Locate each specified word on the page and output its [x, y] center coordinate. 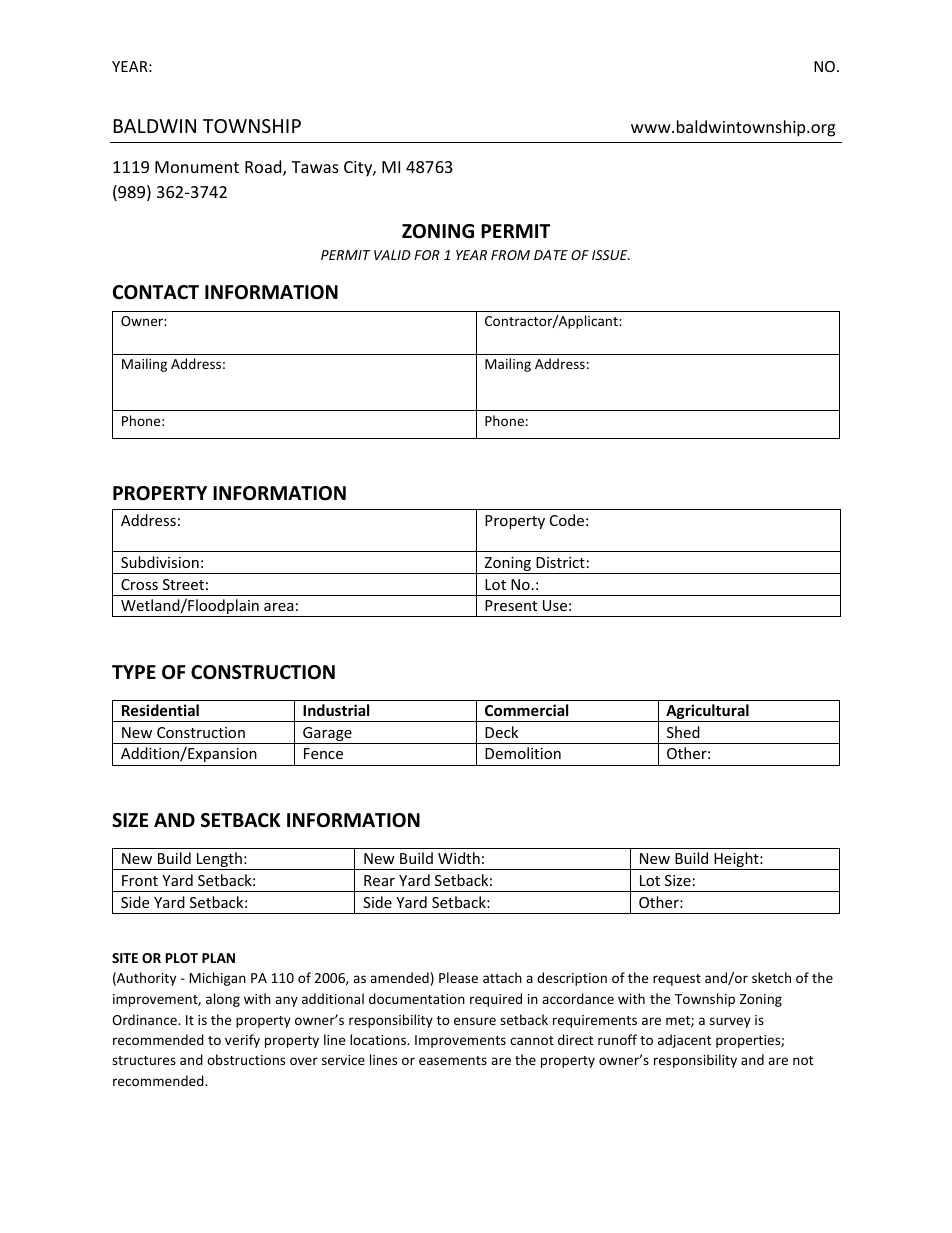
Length [219, 861]
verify [242, 1041]
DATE [551, 255]
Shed [683, 732]
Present [511, 605]
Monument [197, 167]
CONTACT [156, 292]
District [560, 562]
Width [459, 858]
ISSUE [611, 255]
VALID [392, 255]
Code [567, 520]
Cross [139, 584]
